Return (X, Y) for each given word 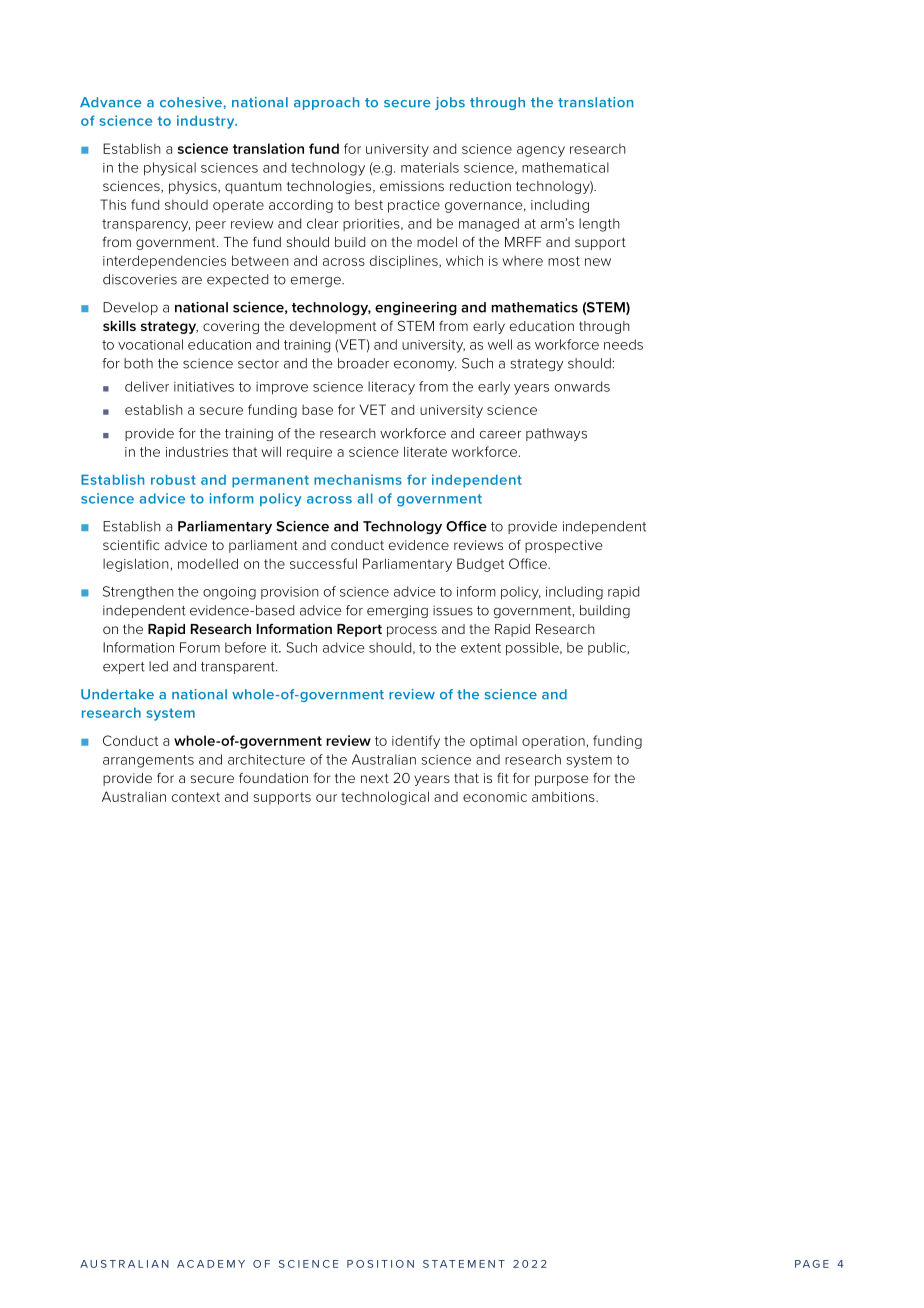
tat (443, 1264)
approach (326, 103)
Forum (200, 647)
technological (385, 798)
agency (541, 151)
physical (170, 169)
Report (359, 630)
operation (553, 742)
